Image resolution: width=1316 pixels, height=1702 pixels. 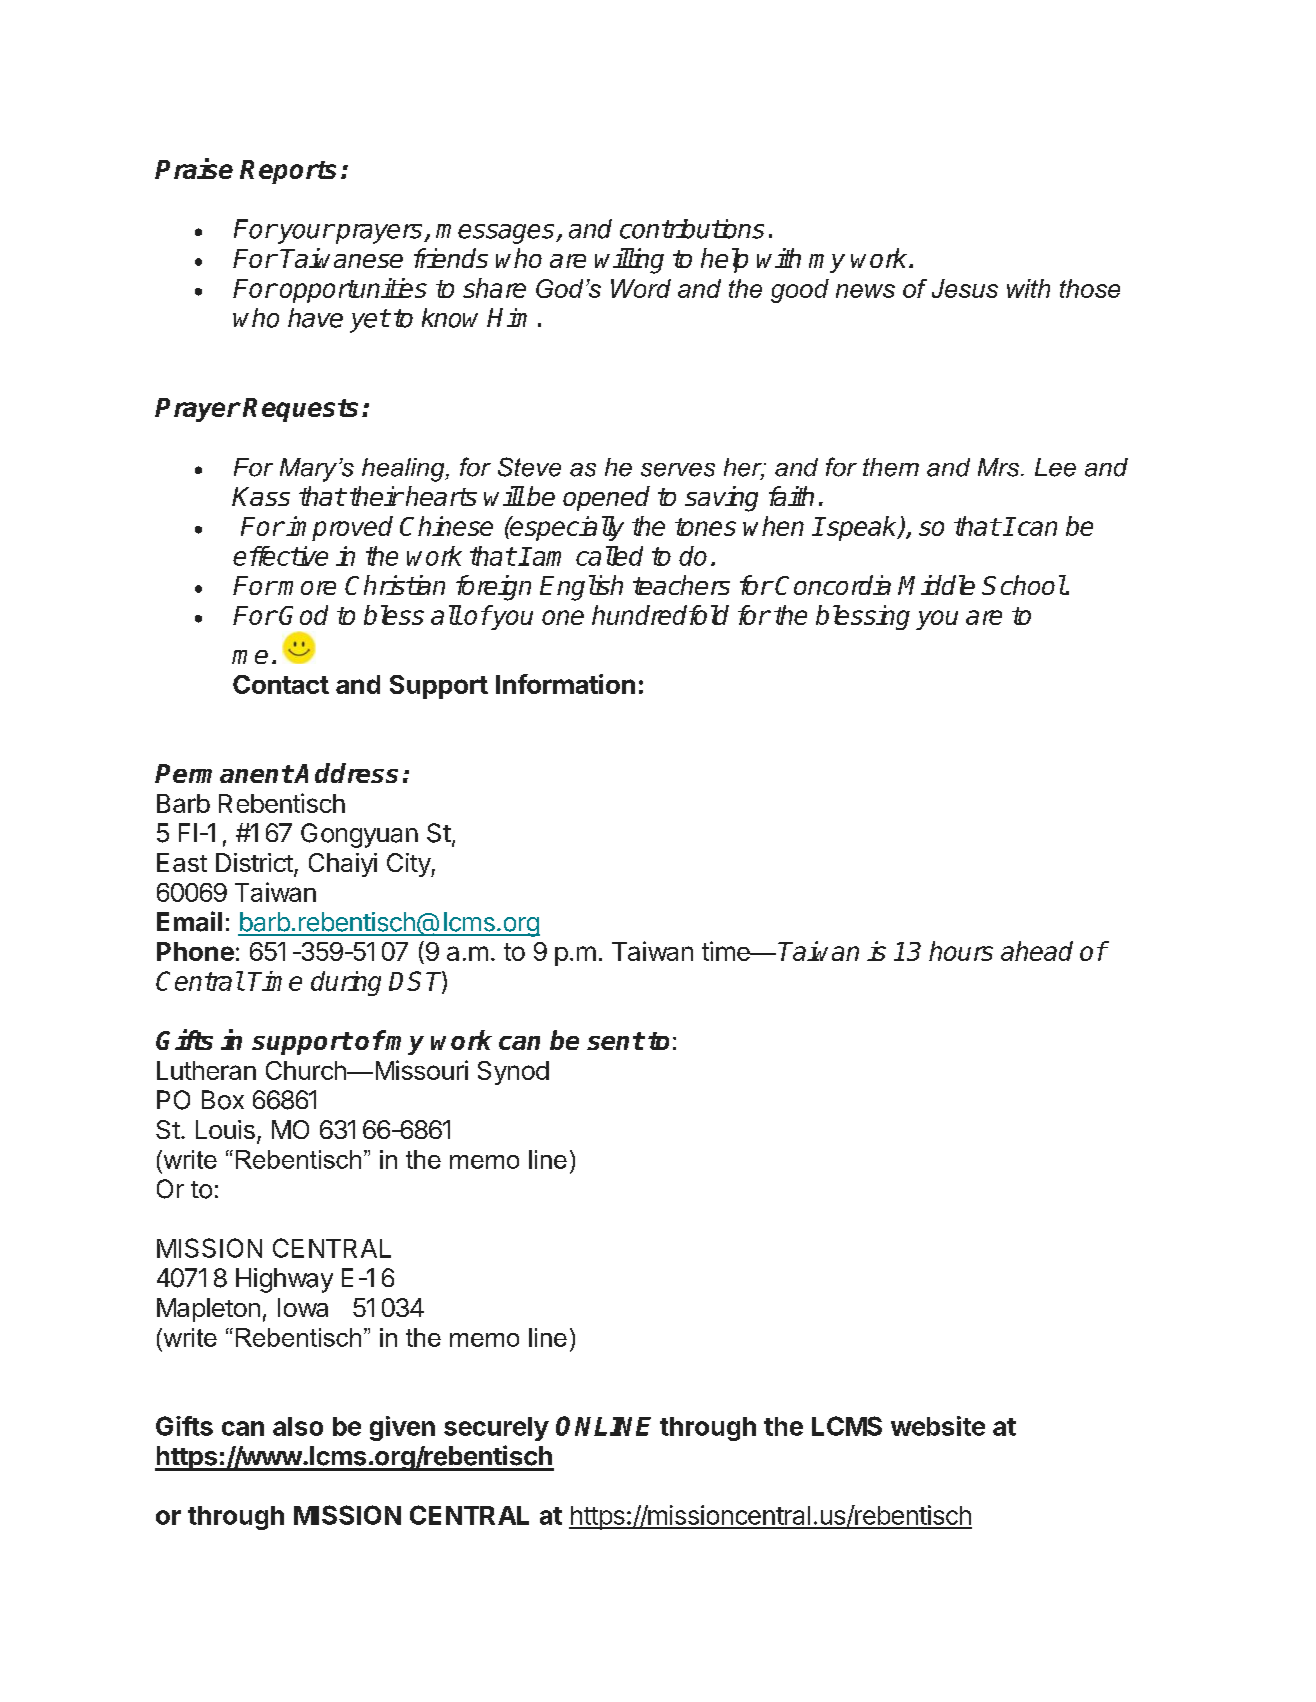 I want to click on during, so click(x=346, y=983).
